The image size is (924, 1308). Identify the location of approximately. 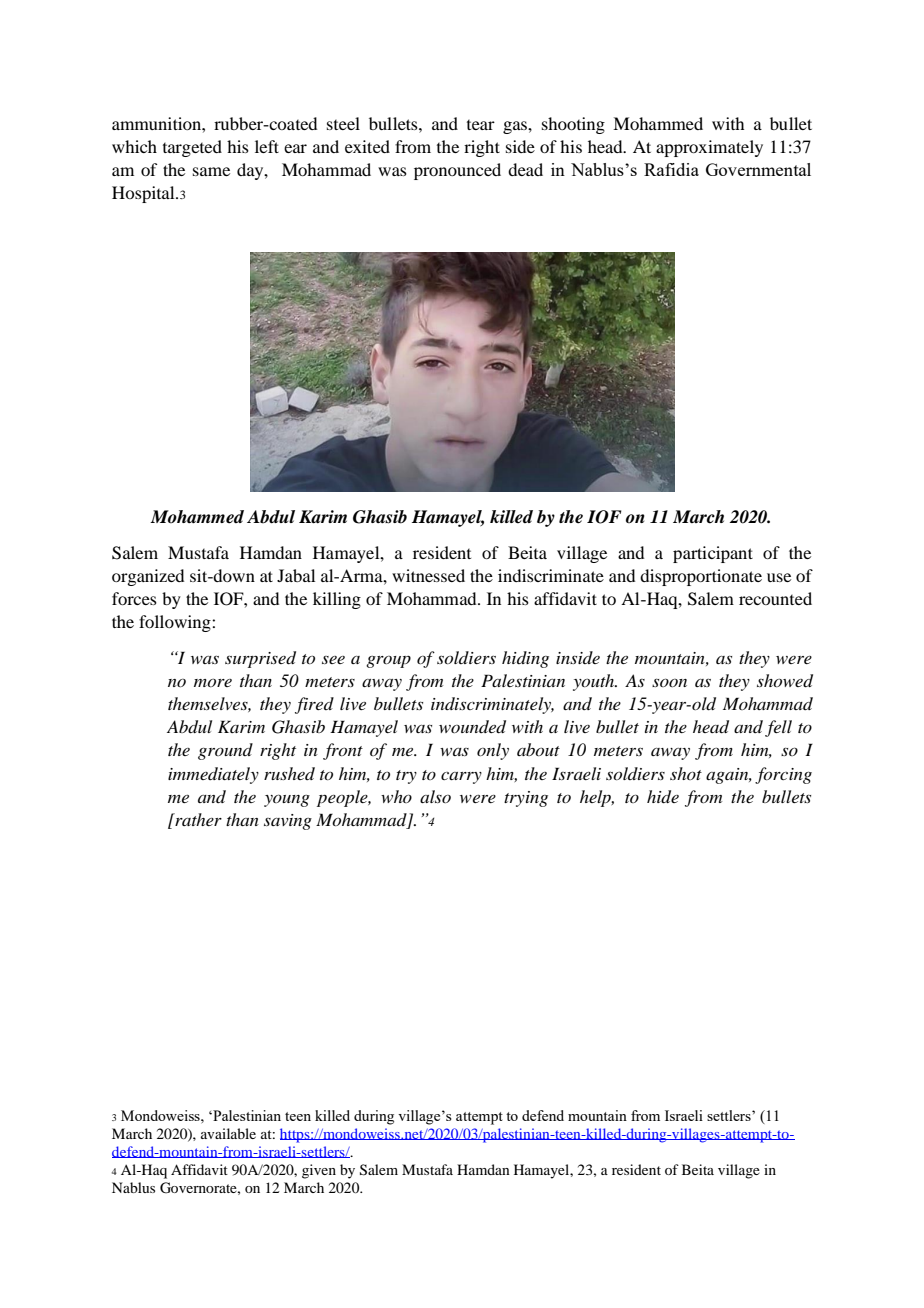
(709, 148).
